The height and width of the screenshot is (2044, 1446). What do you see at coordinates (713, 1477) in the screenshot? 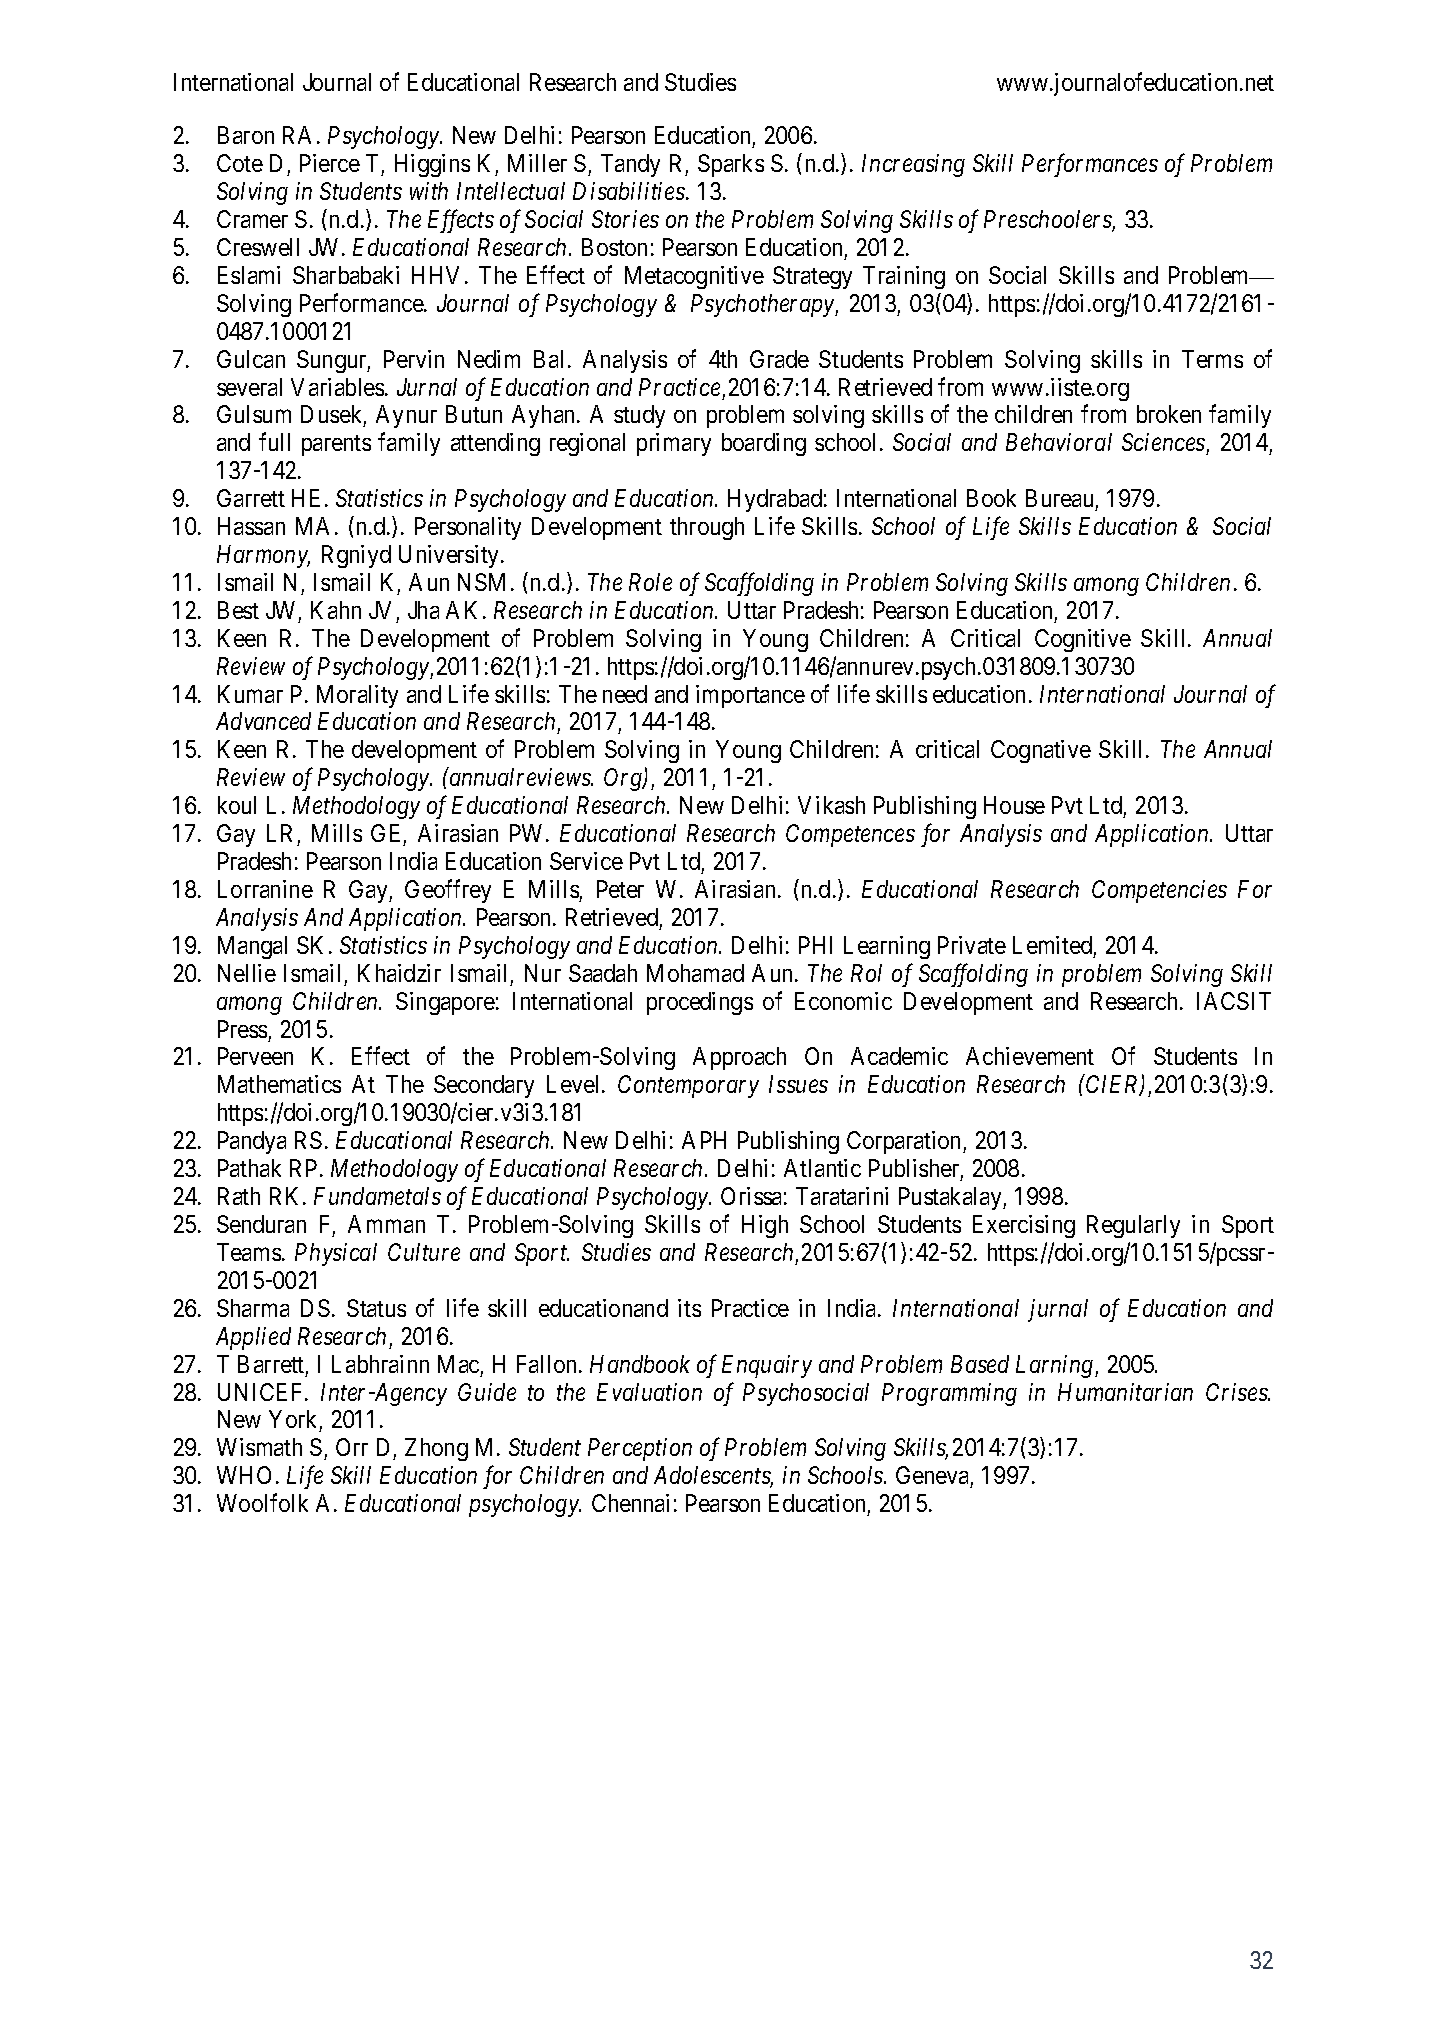
I see `Adolescents` at bounding box center [713, 1477].
